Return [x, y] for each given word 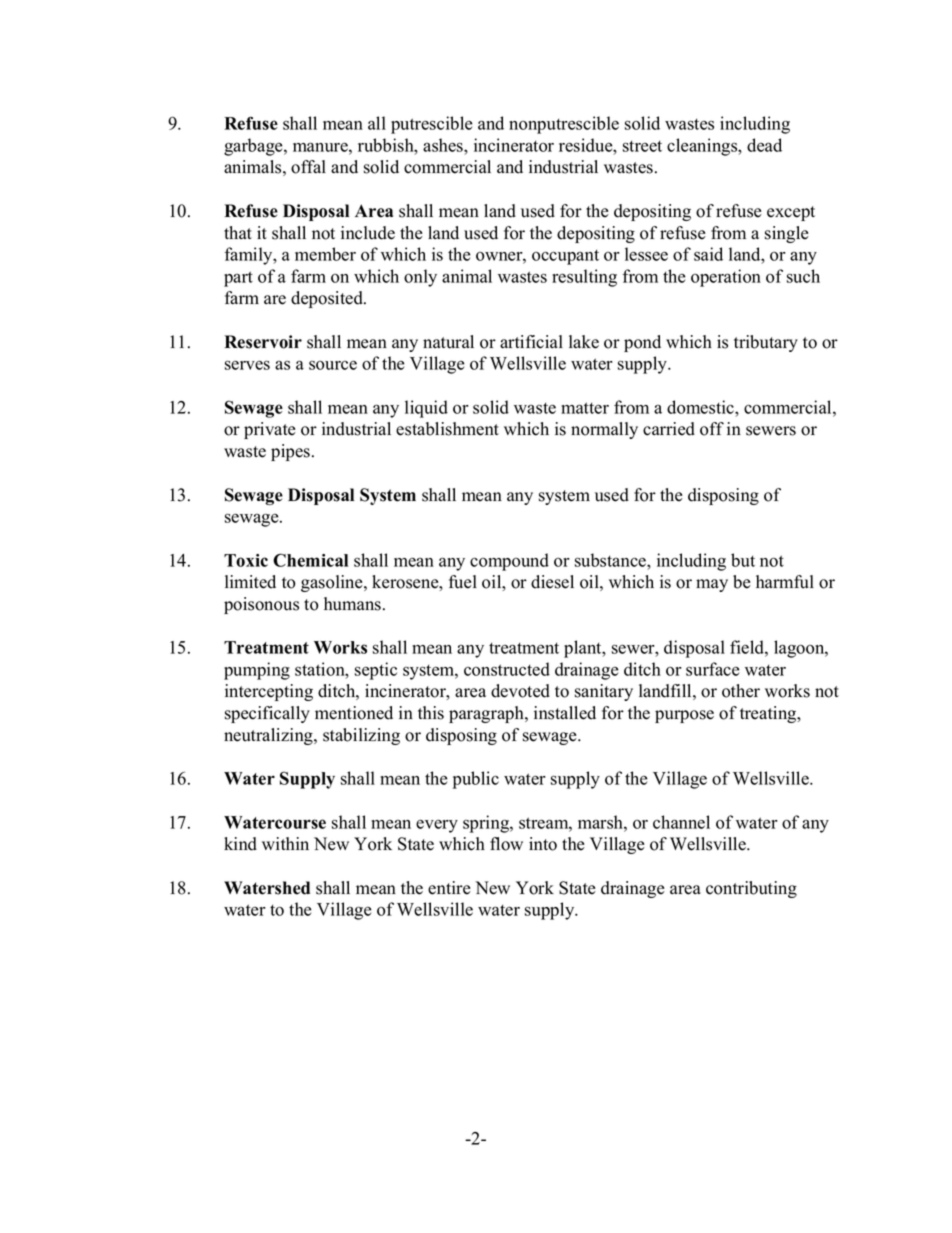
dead [764, 145]
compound [509, 562]
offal [308, 167]
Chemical [310, 560]
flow [506, 844]
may [712, 585]
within [285, 843]
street [642, 146]
